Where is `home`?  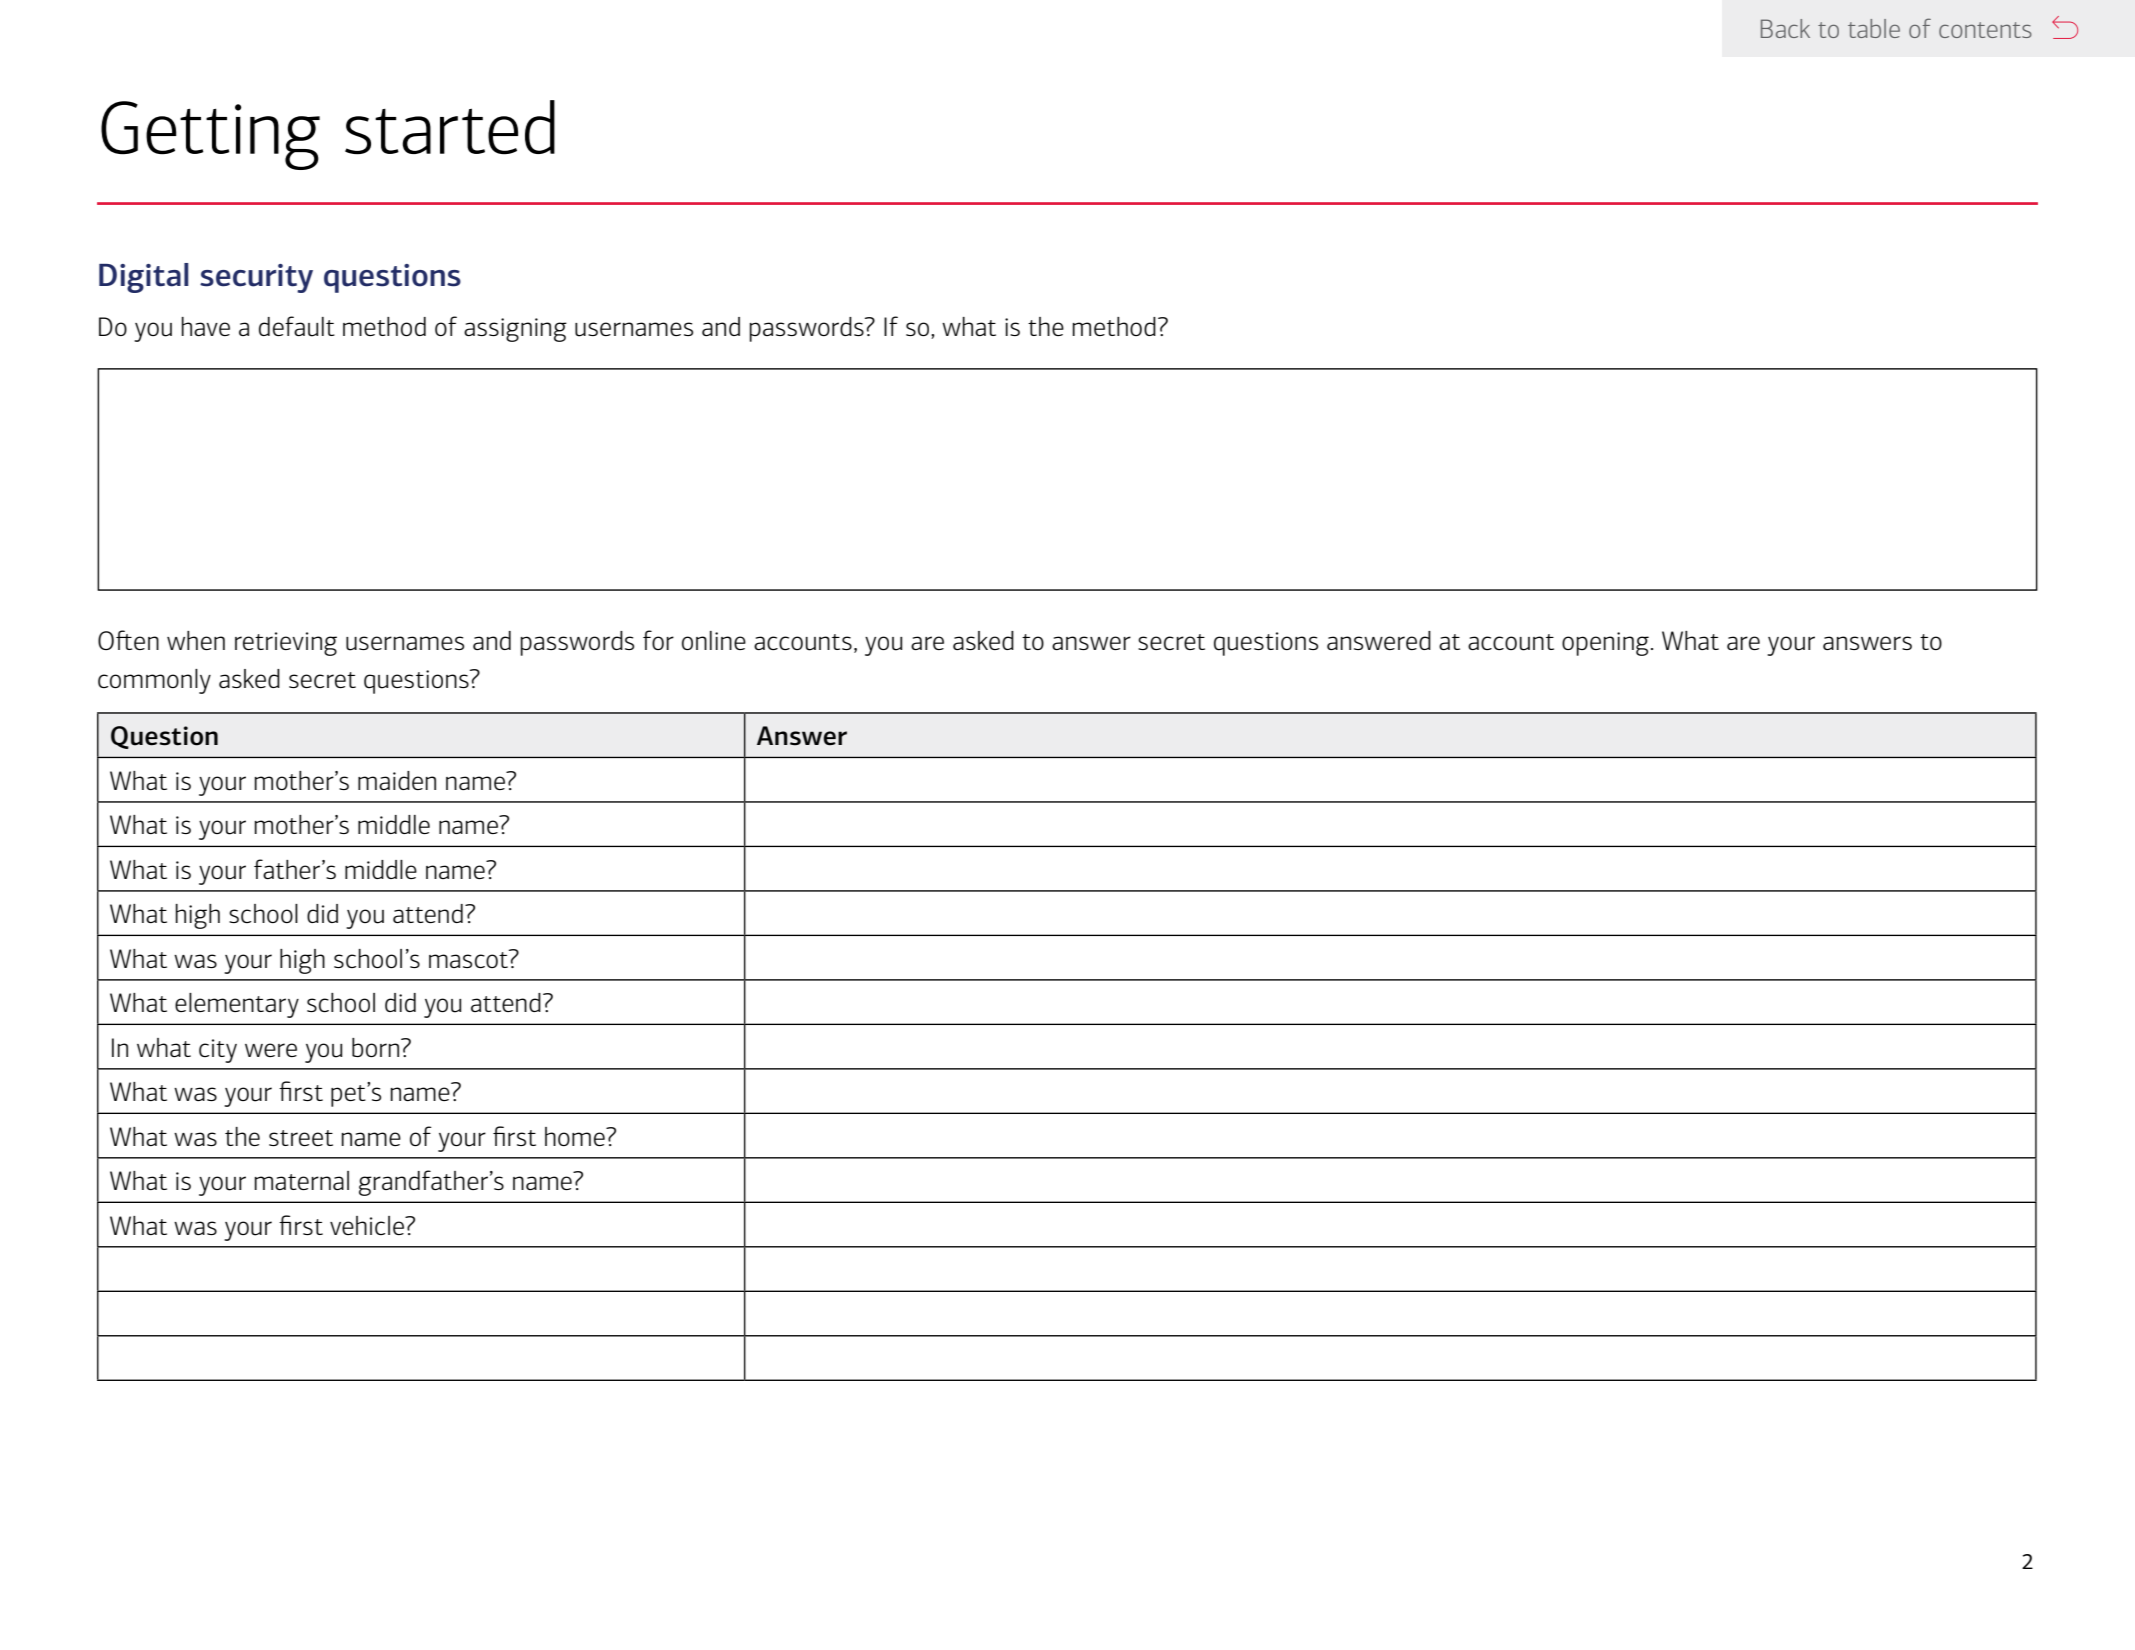 home is located at coordinates (576, 1136).
